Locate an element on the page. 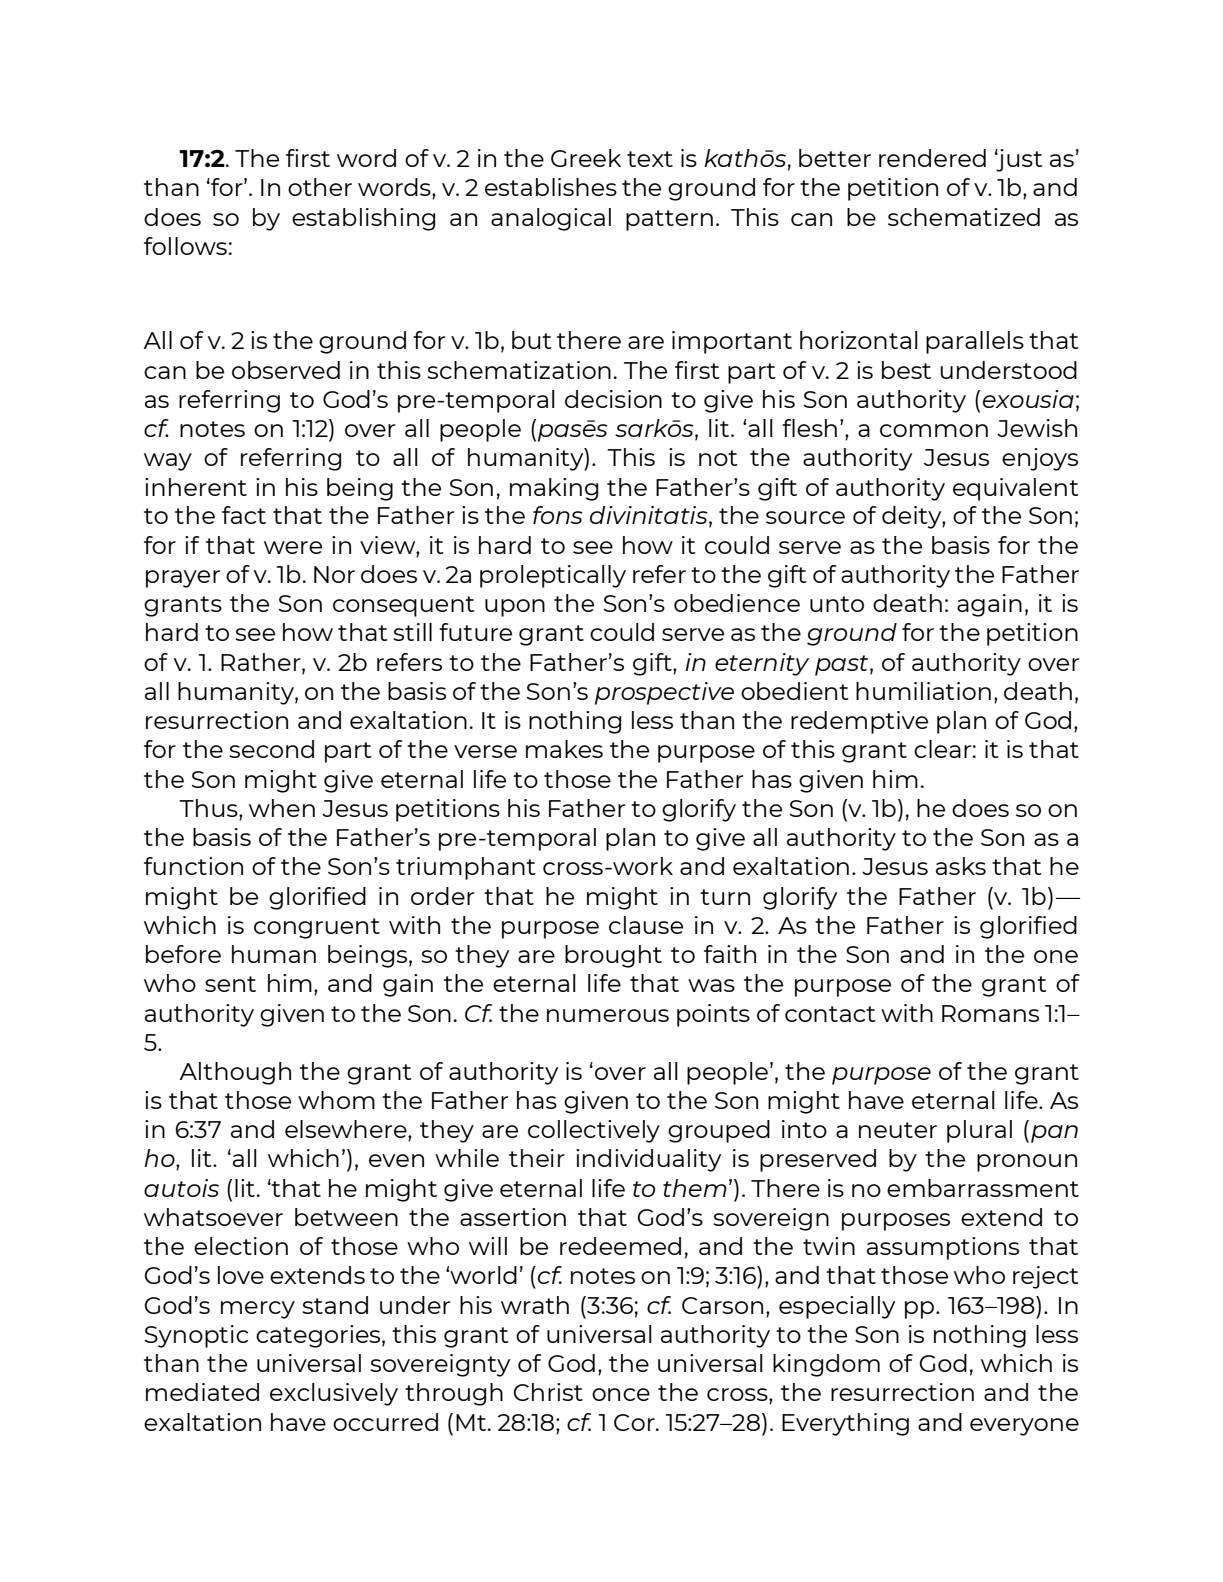 The width and height of the image is (1223, 1582). makes is located at coordinates (564, 749).
